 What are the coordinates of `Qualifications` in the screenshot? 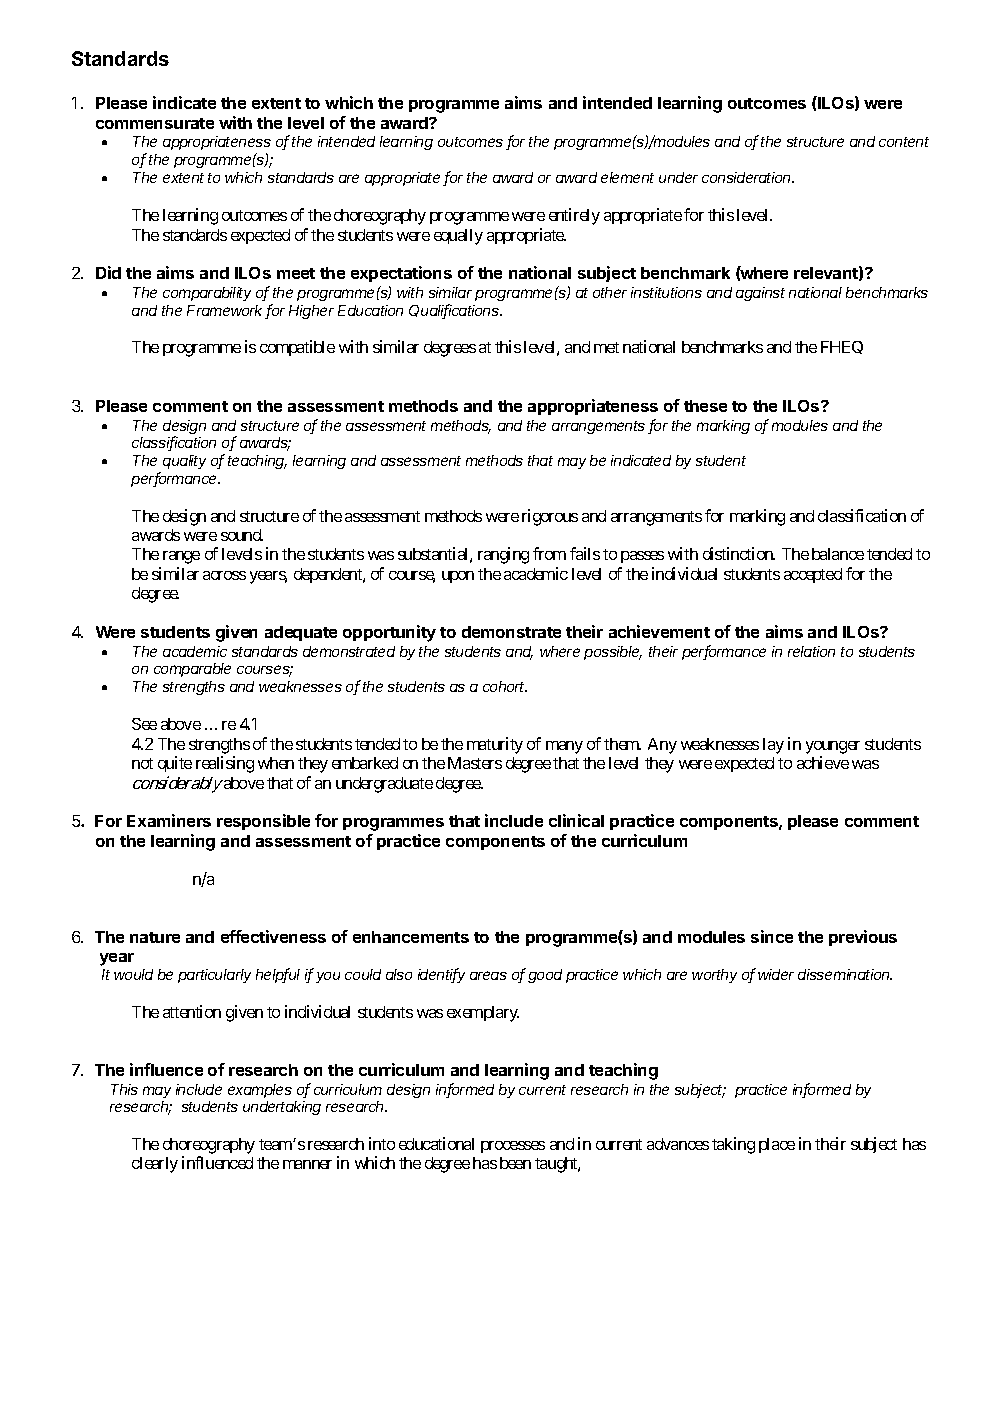 It's located at (455, 311).
